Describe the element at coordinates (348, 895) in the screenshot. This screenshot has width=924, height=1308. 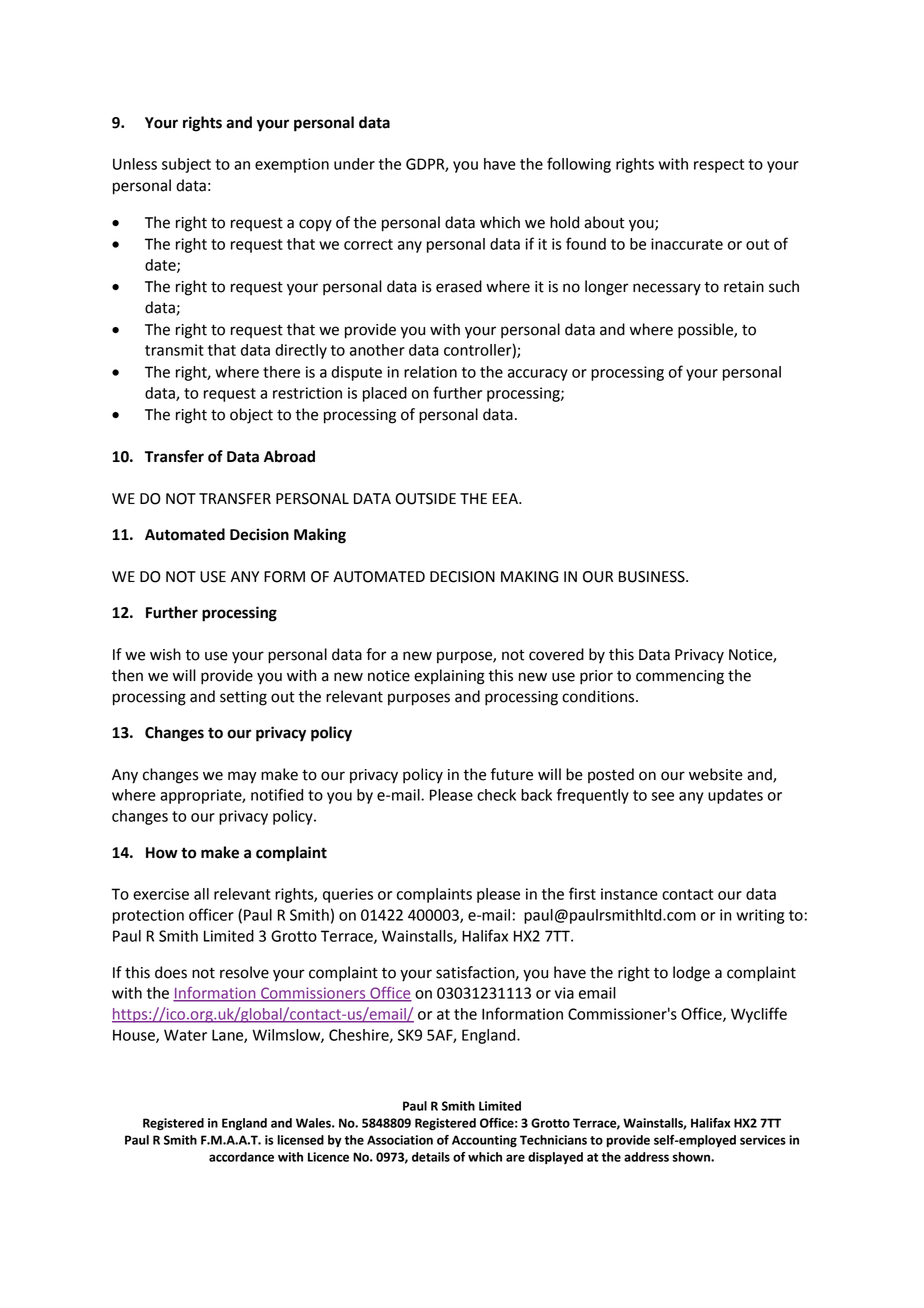
I see `queries` at that location.
